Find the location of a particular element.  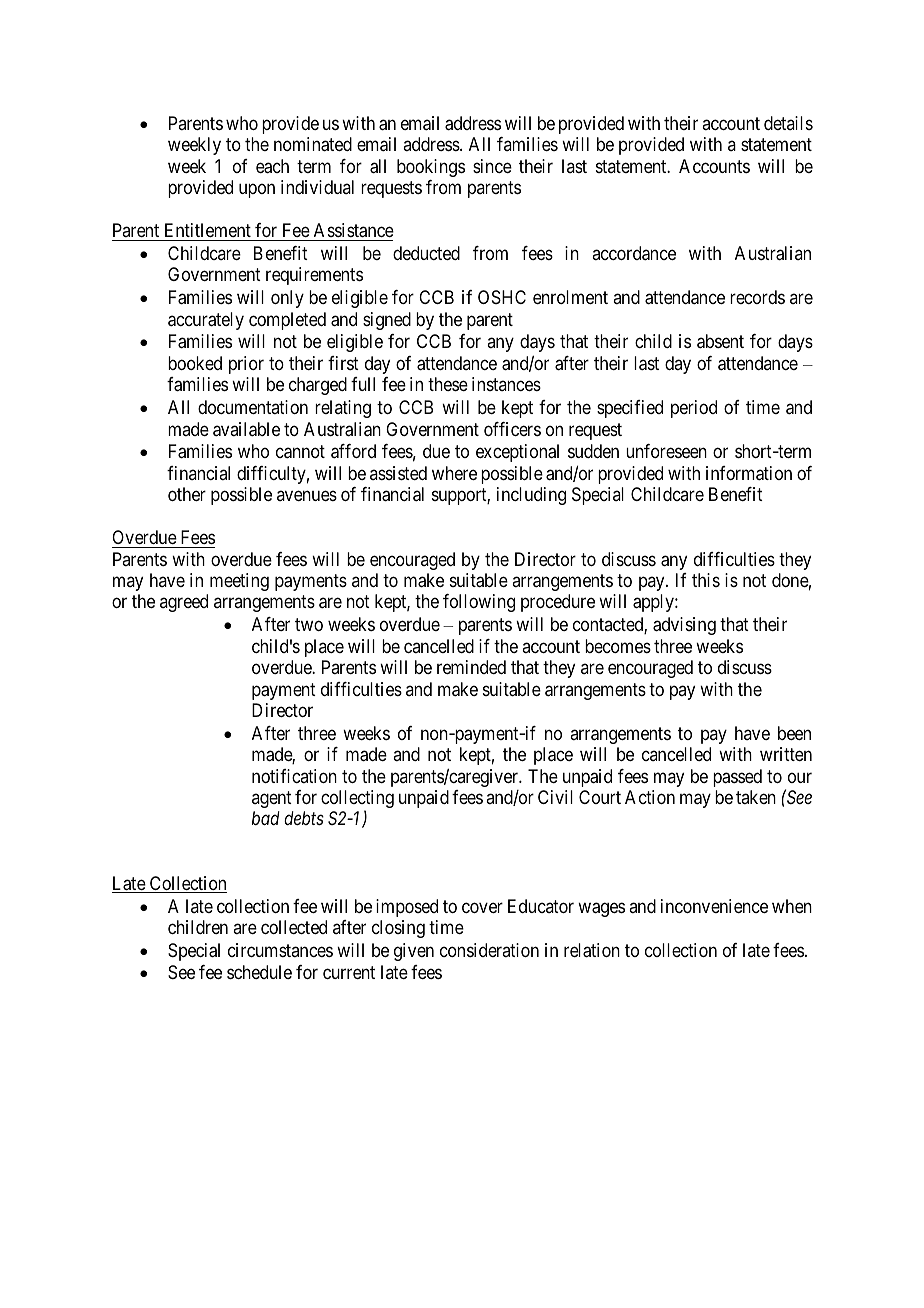

details is located at coordinates (788, 123).
